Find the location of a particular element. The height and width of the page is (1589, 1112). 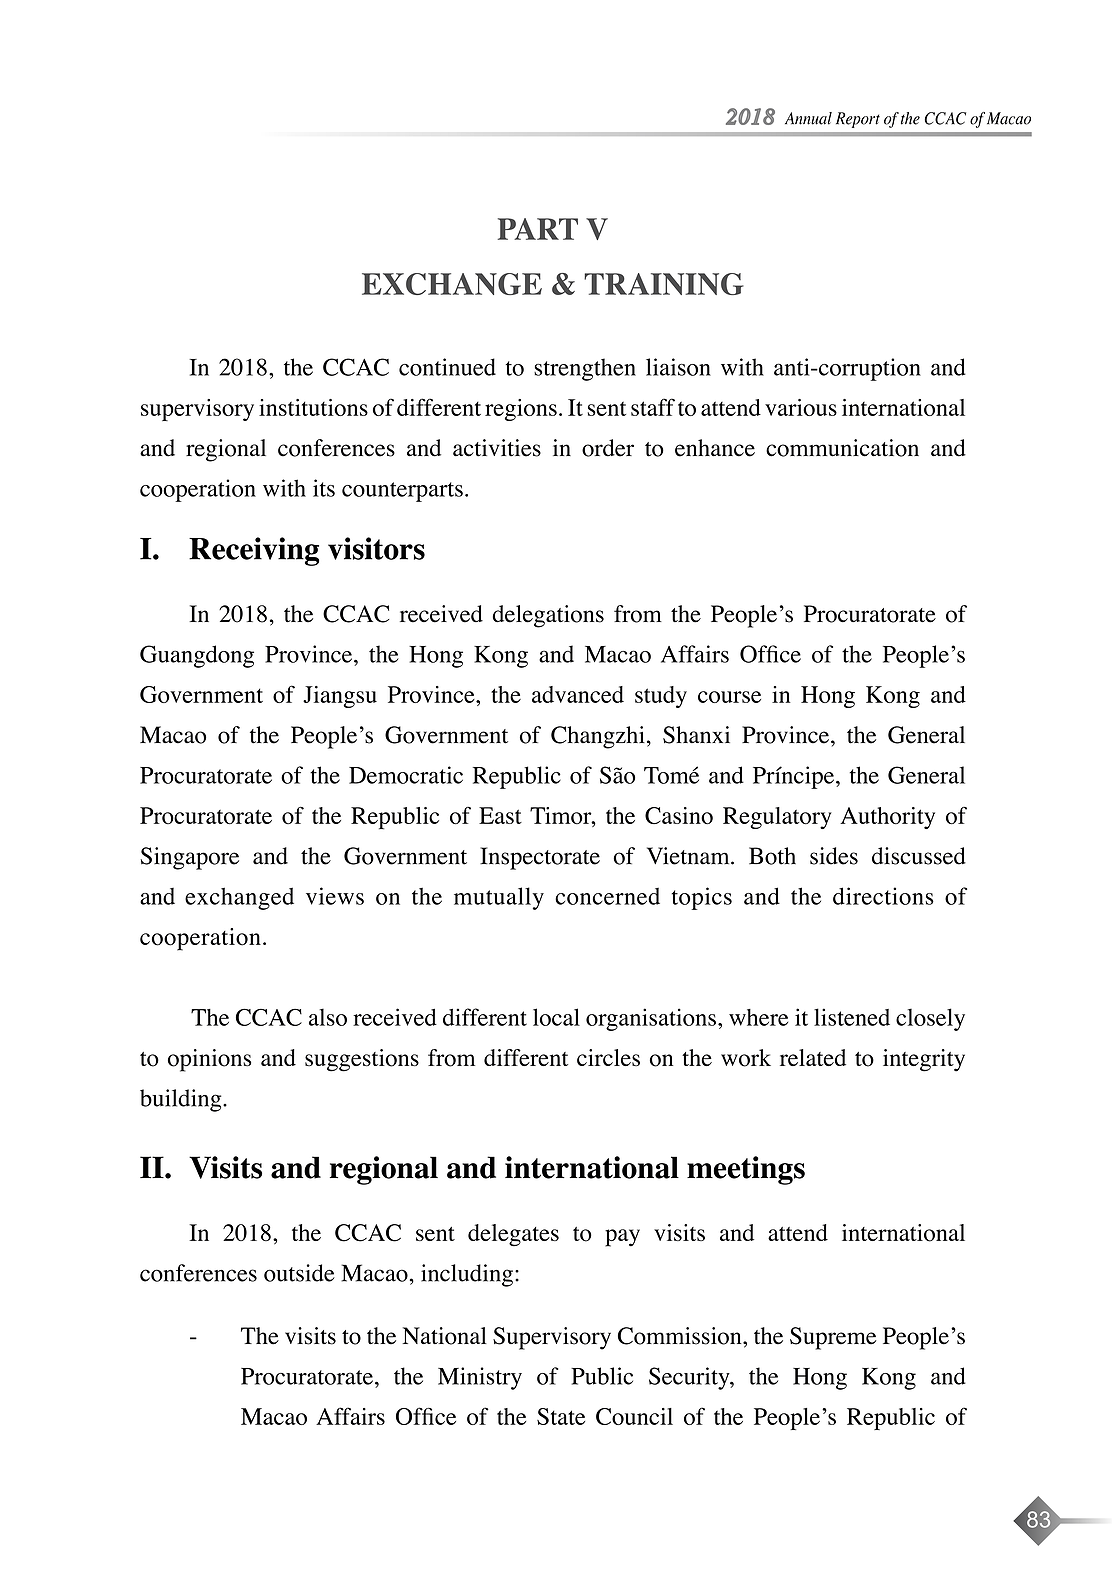

outside is located at coordinates (299, 1273).
